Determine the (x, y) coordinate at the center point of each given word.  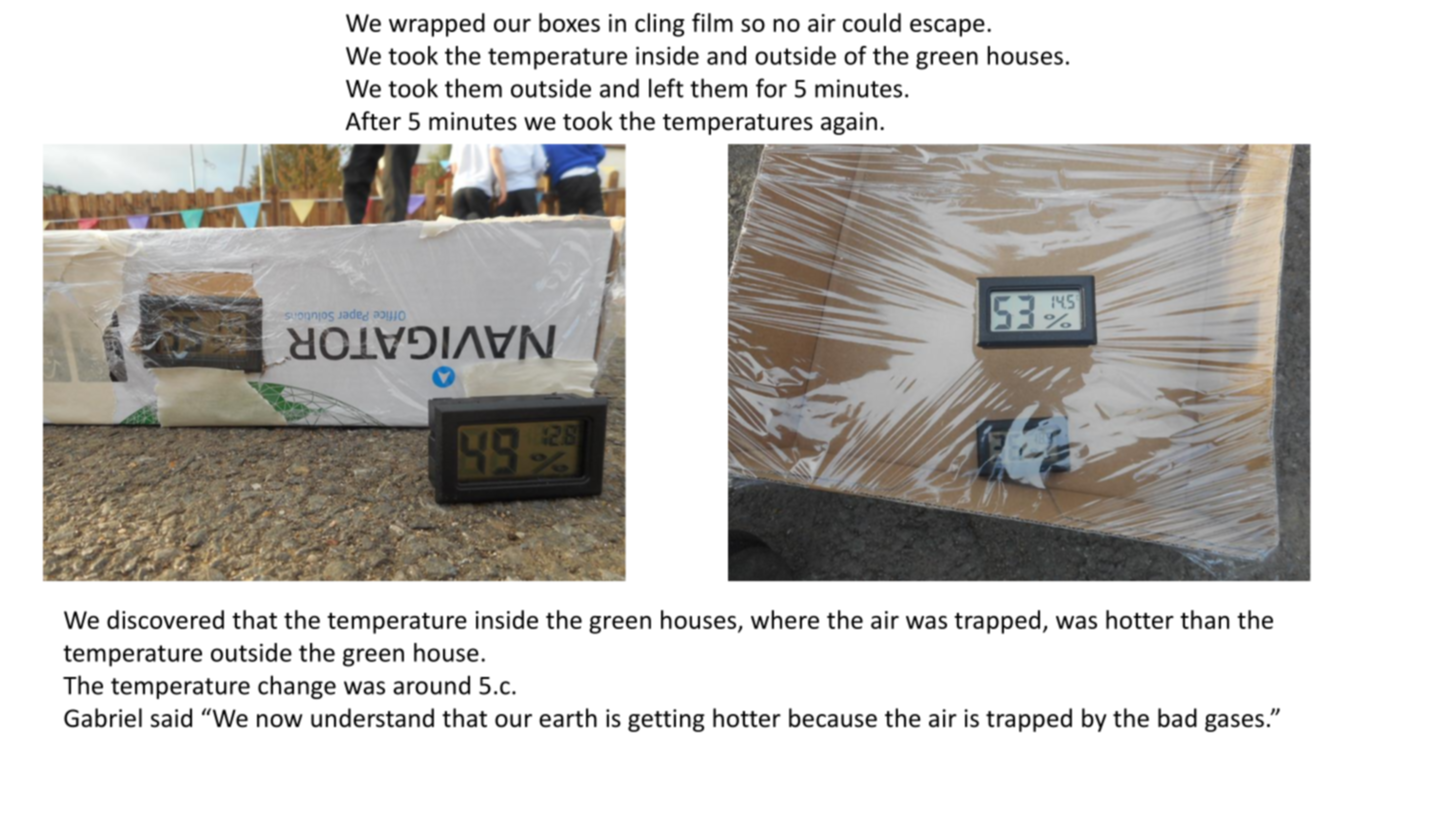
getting (666, 720)
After (373, 121)
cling (659, 25)
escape (947, 28)
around (431, 685)
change (297, 687)
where (785, 619)
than (1204, 619)
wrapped (437, 25)
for (771, 88)
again (849, 123)
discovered (165, 619)
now (279, 721)
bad (1177, 718)
